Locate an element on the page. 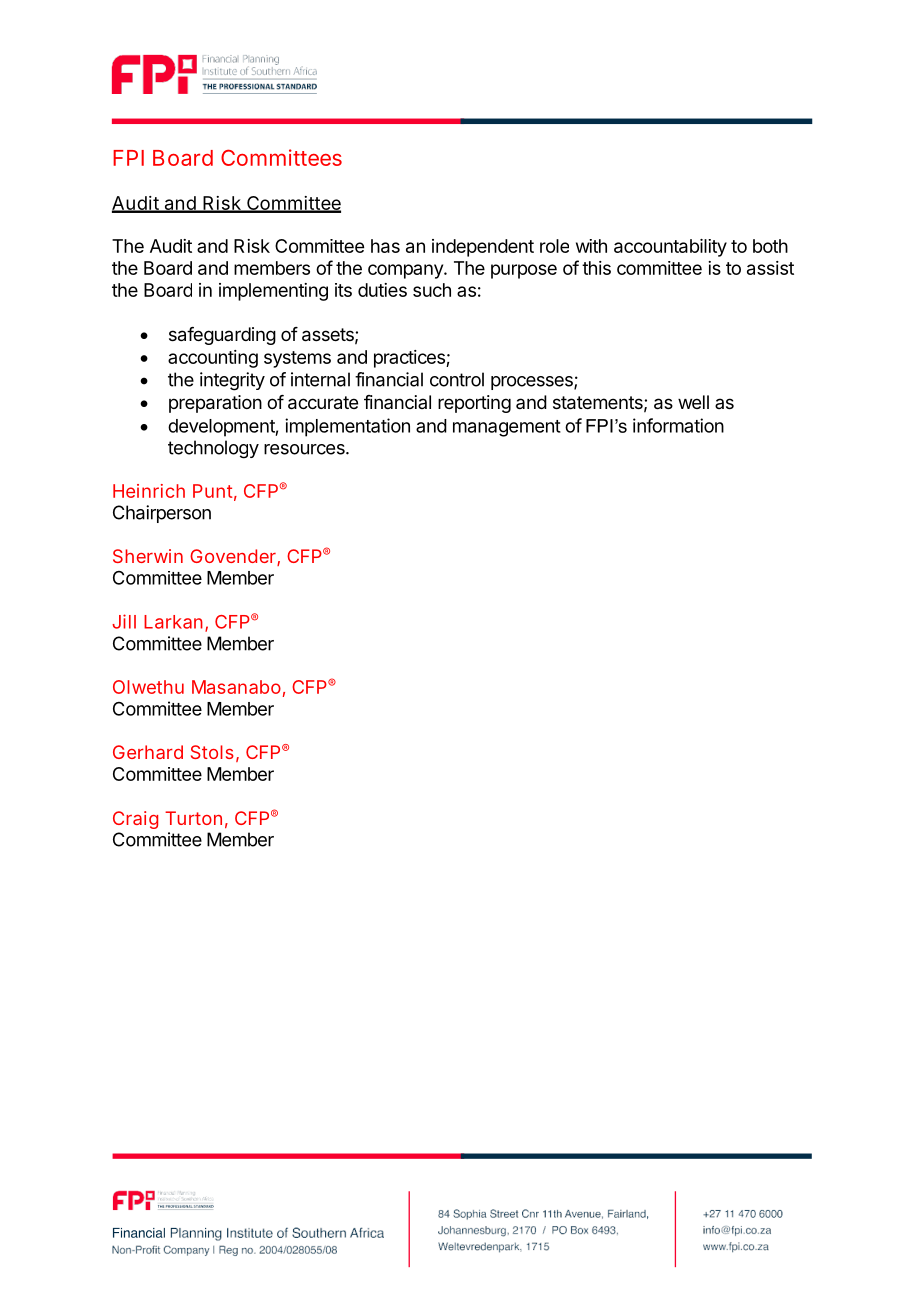 The width and height of the page is (924, 1309). Punt is located at coordinates (213, 491).
